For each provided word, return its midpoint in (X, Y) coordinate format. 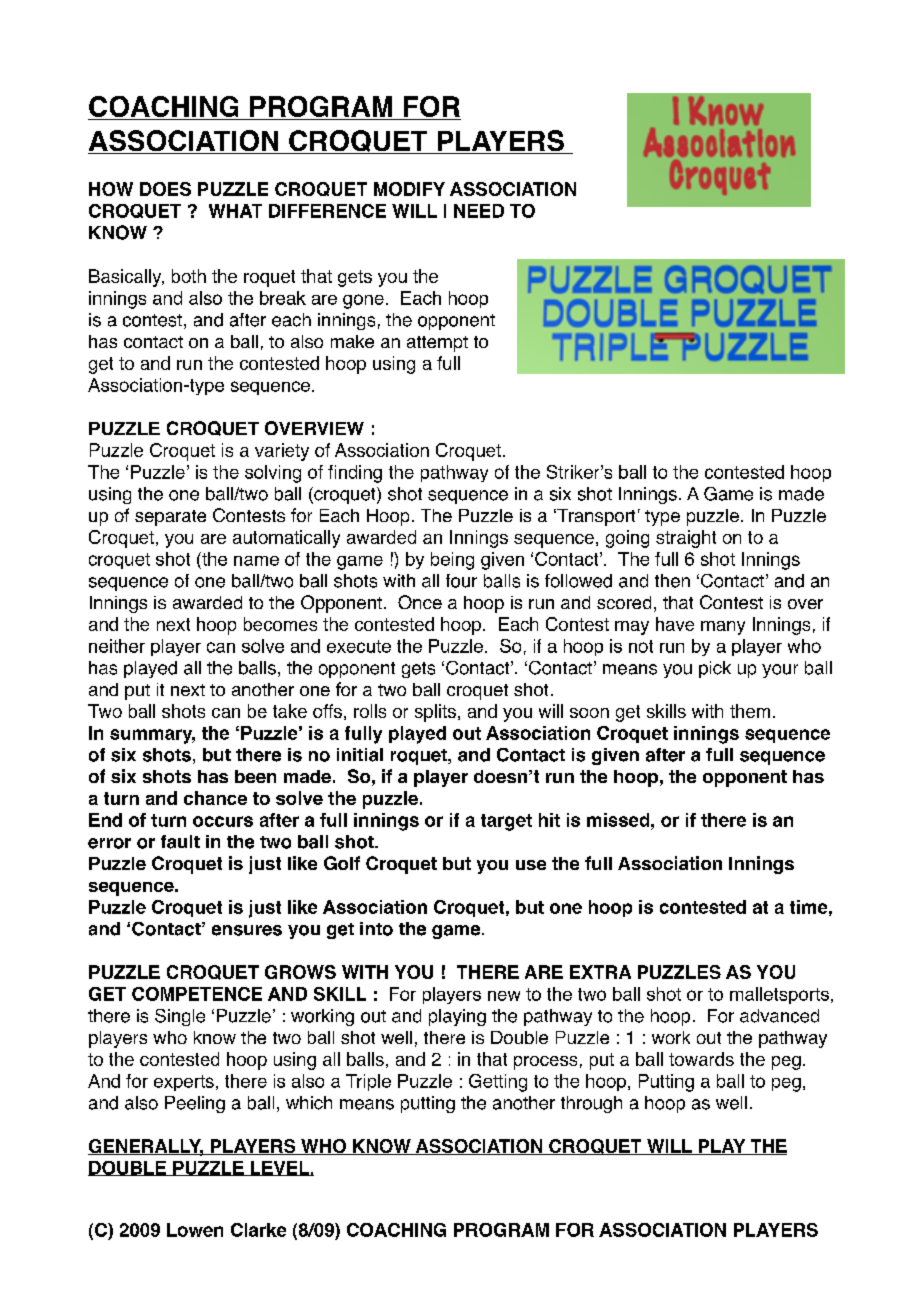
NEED (479, 211)
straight (686, 539)
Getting (498, 1083)
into (376, 929)
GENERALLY (146, 1147)
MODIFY (409, 189)
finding (355, 474)
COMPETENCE (197, 994)
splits (435, 713)
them (750, 711)
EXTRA (600, 972)
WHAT (235, 211)
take (290, 711)
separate (170, 518)
